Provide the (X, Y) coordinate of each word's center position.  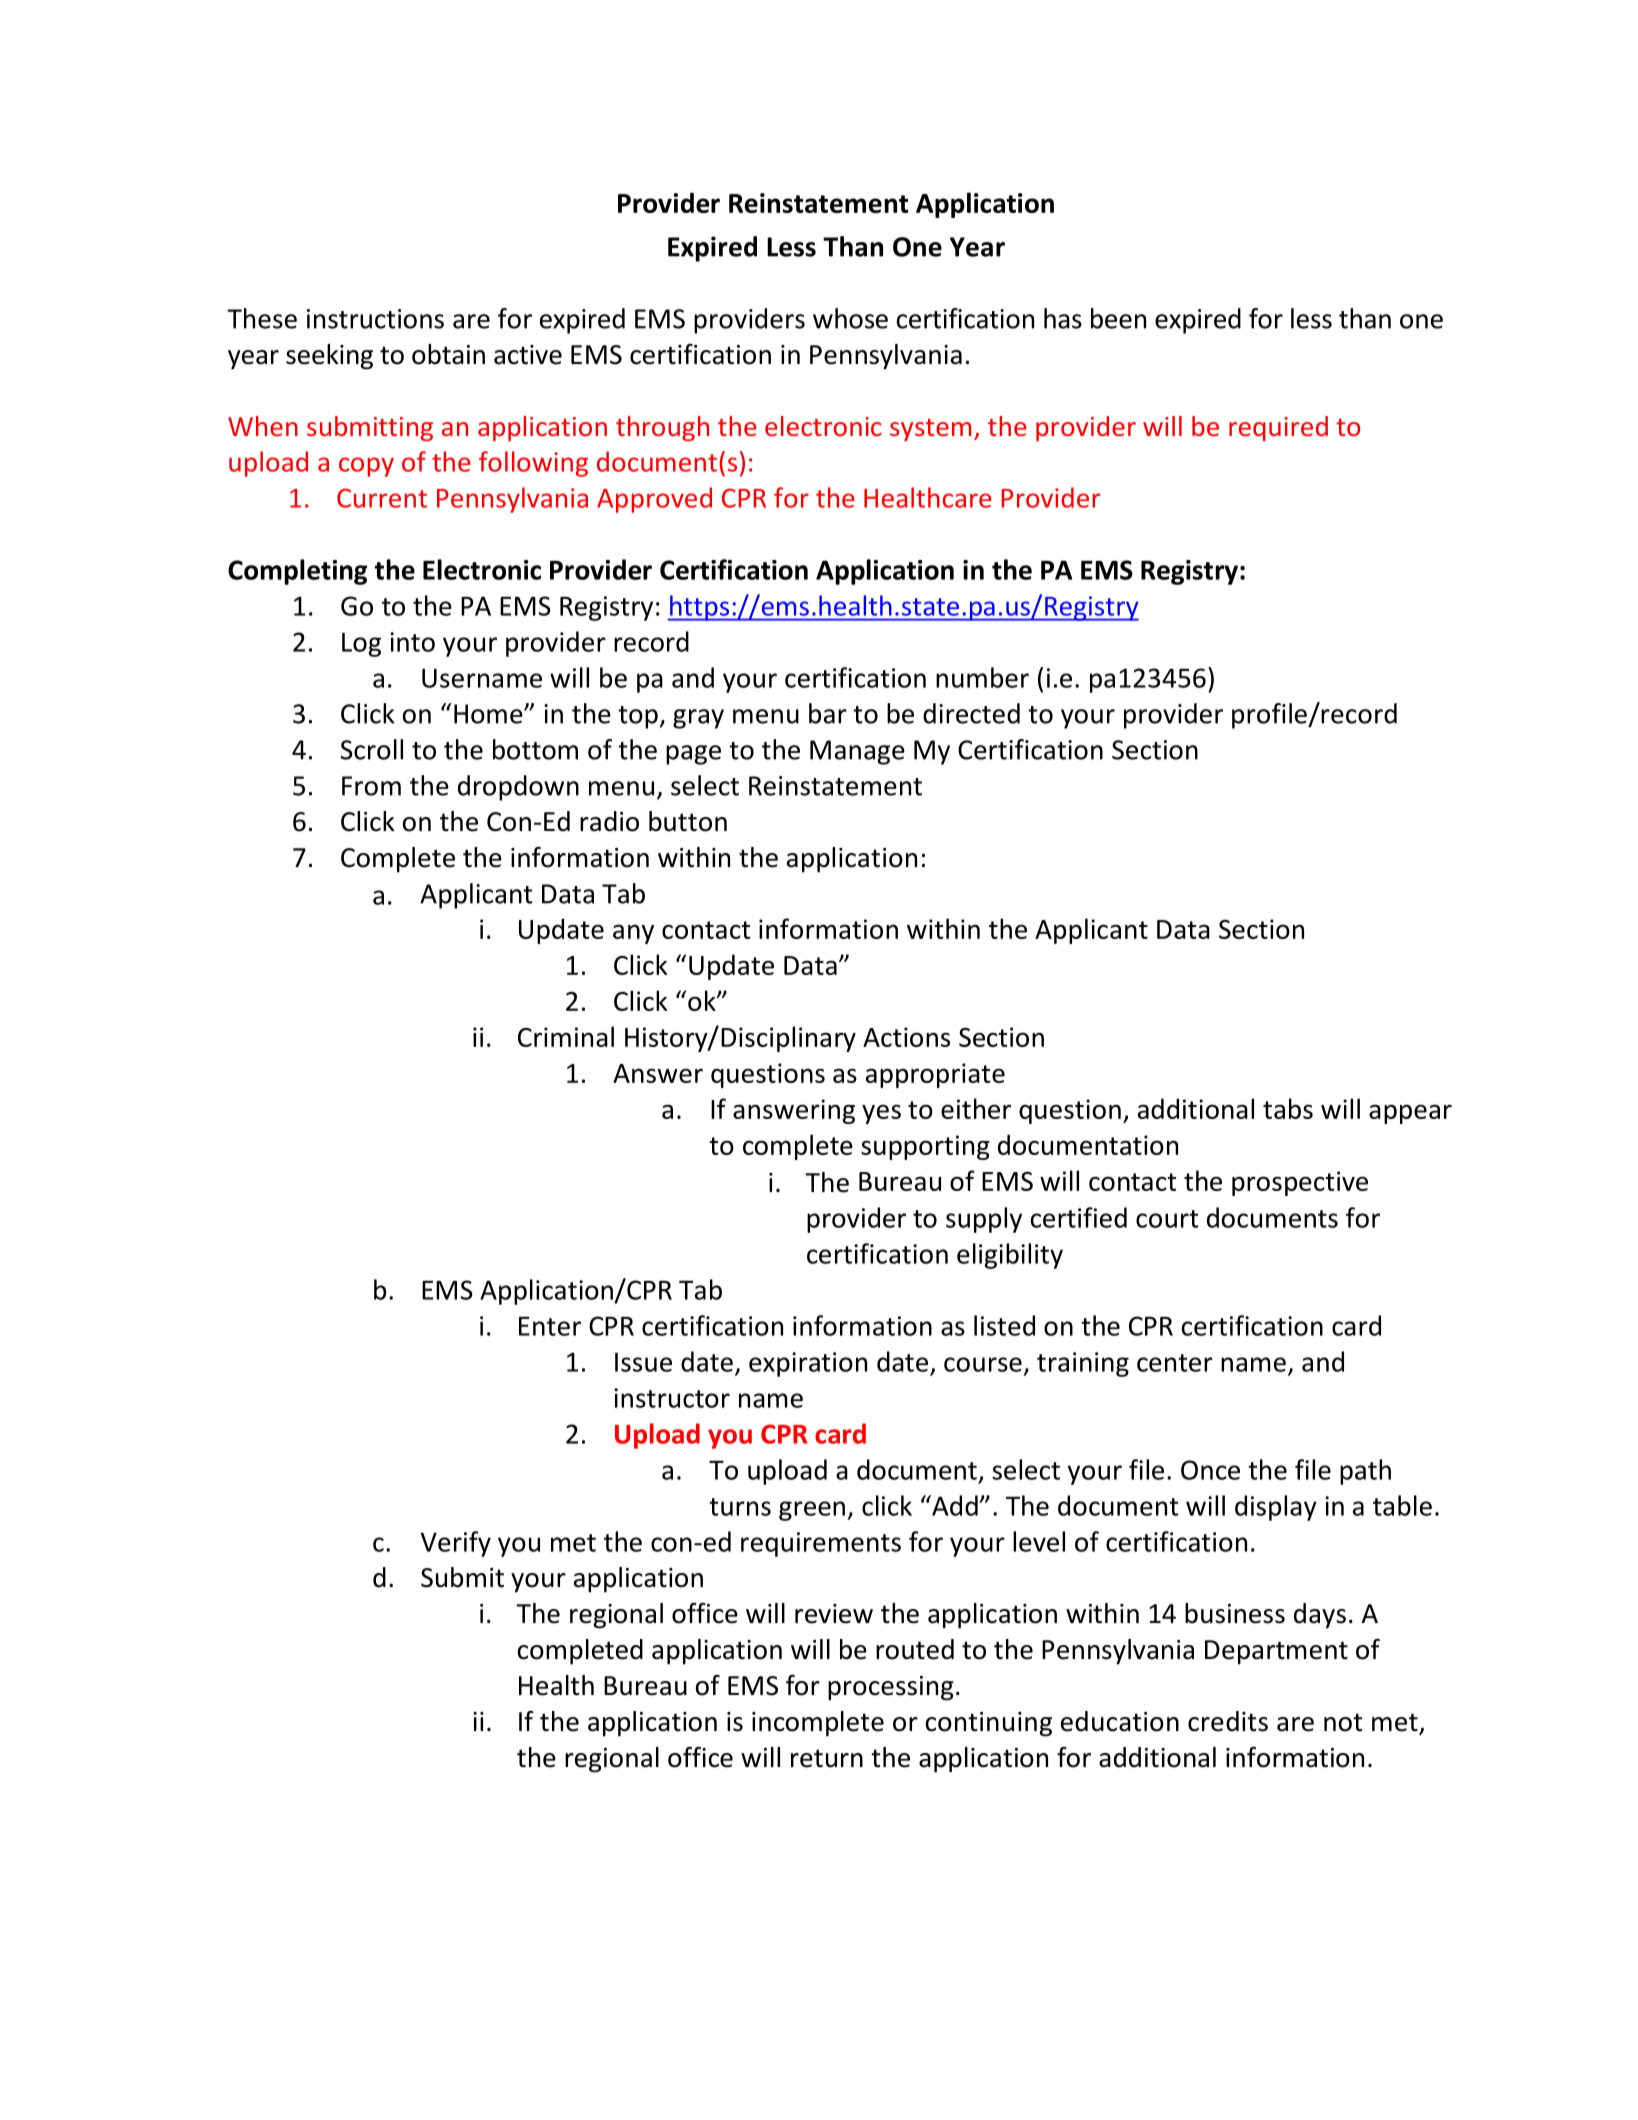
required (1278, 428)
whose (850, 318)
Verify (456, 1544)
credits (1228, 1721)
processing (891, 1688)
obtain (448, 354)
